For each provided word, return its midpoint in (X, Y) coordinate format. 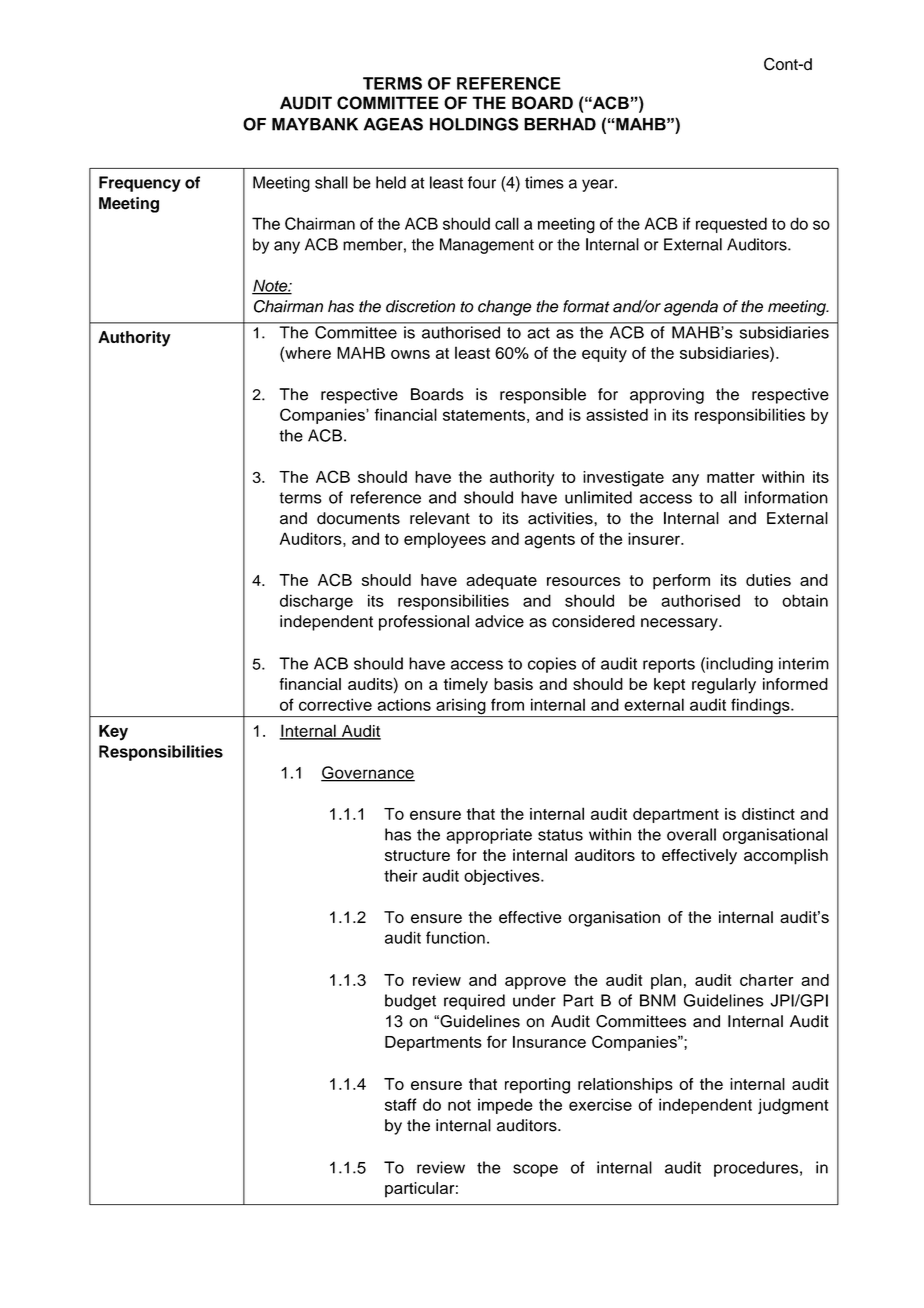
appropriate (489, 836)
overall (691, 834)
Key (113, 733)
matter (731, 477)
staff (401, 1104)
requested (731, 225)
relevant (440, 518)
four (482, 182)
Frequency (140, 184)
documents (358, 518)
